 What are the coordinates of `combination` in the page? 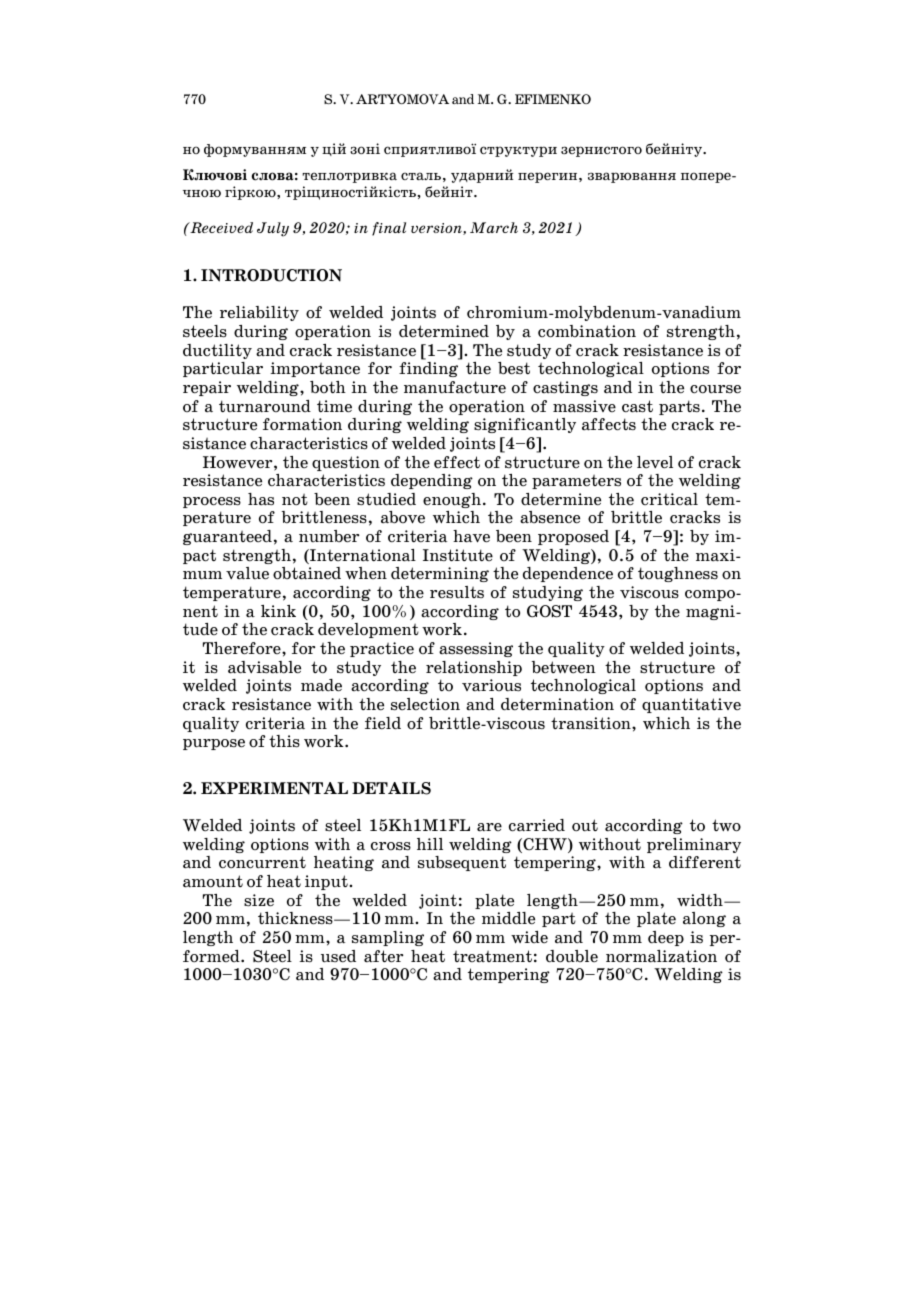 It's located at (587, 331).
